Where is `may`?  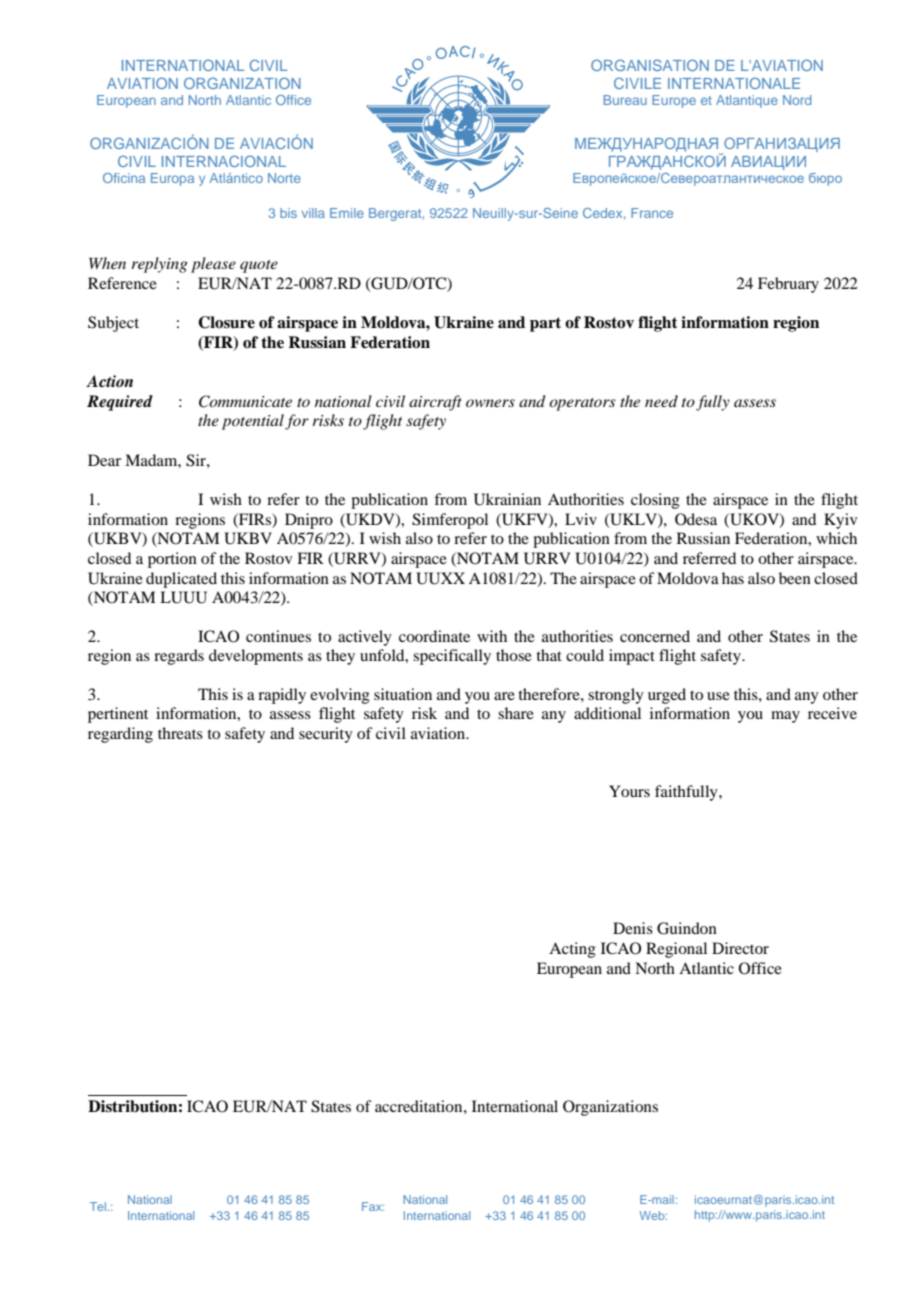 may is located at coordinates (785, 717).
